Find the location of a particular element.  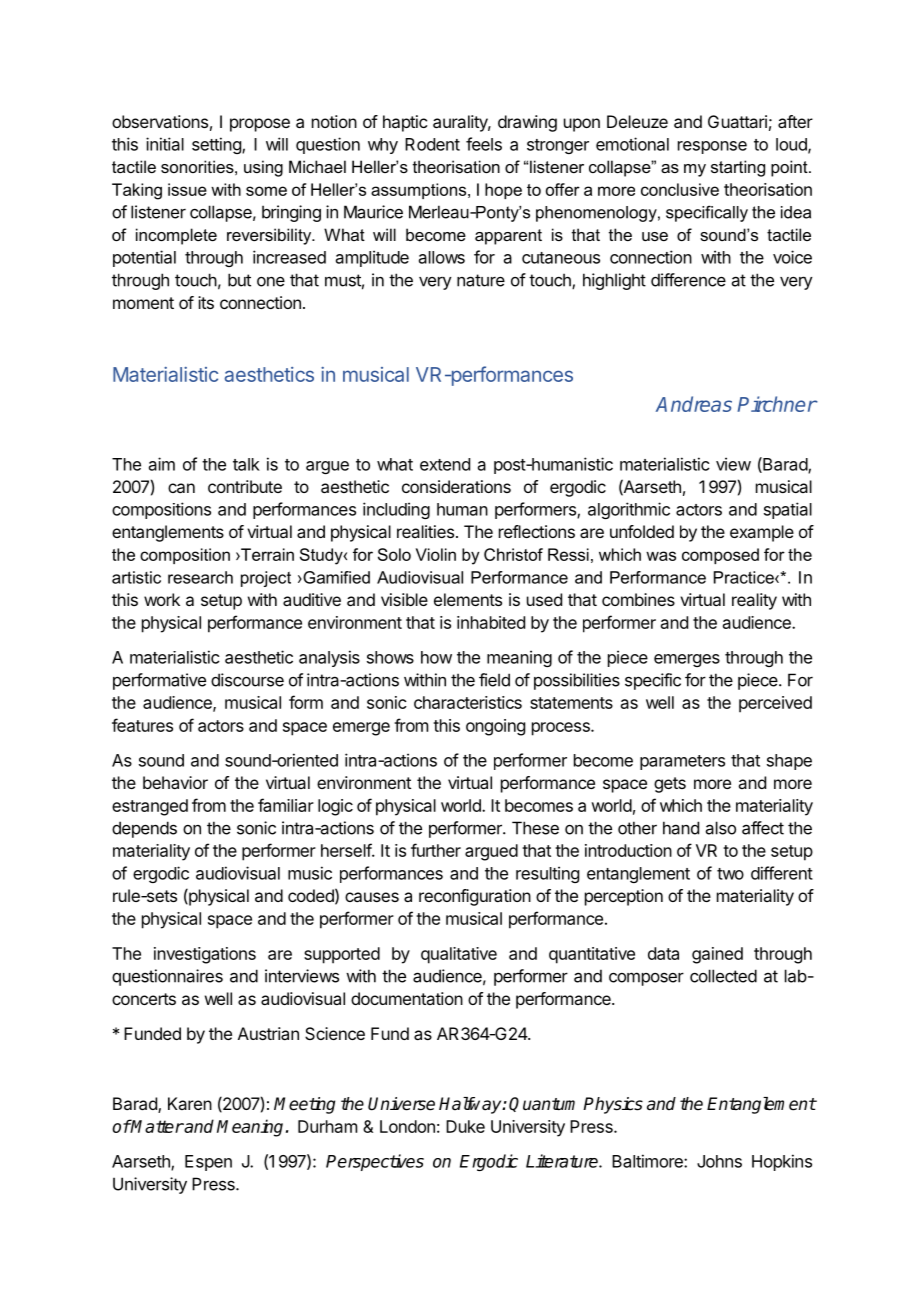

setting is located at coordinates (217, 145).
